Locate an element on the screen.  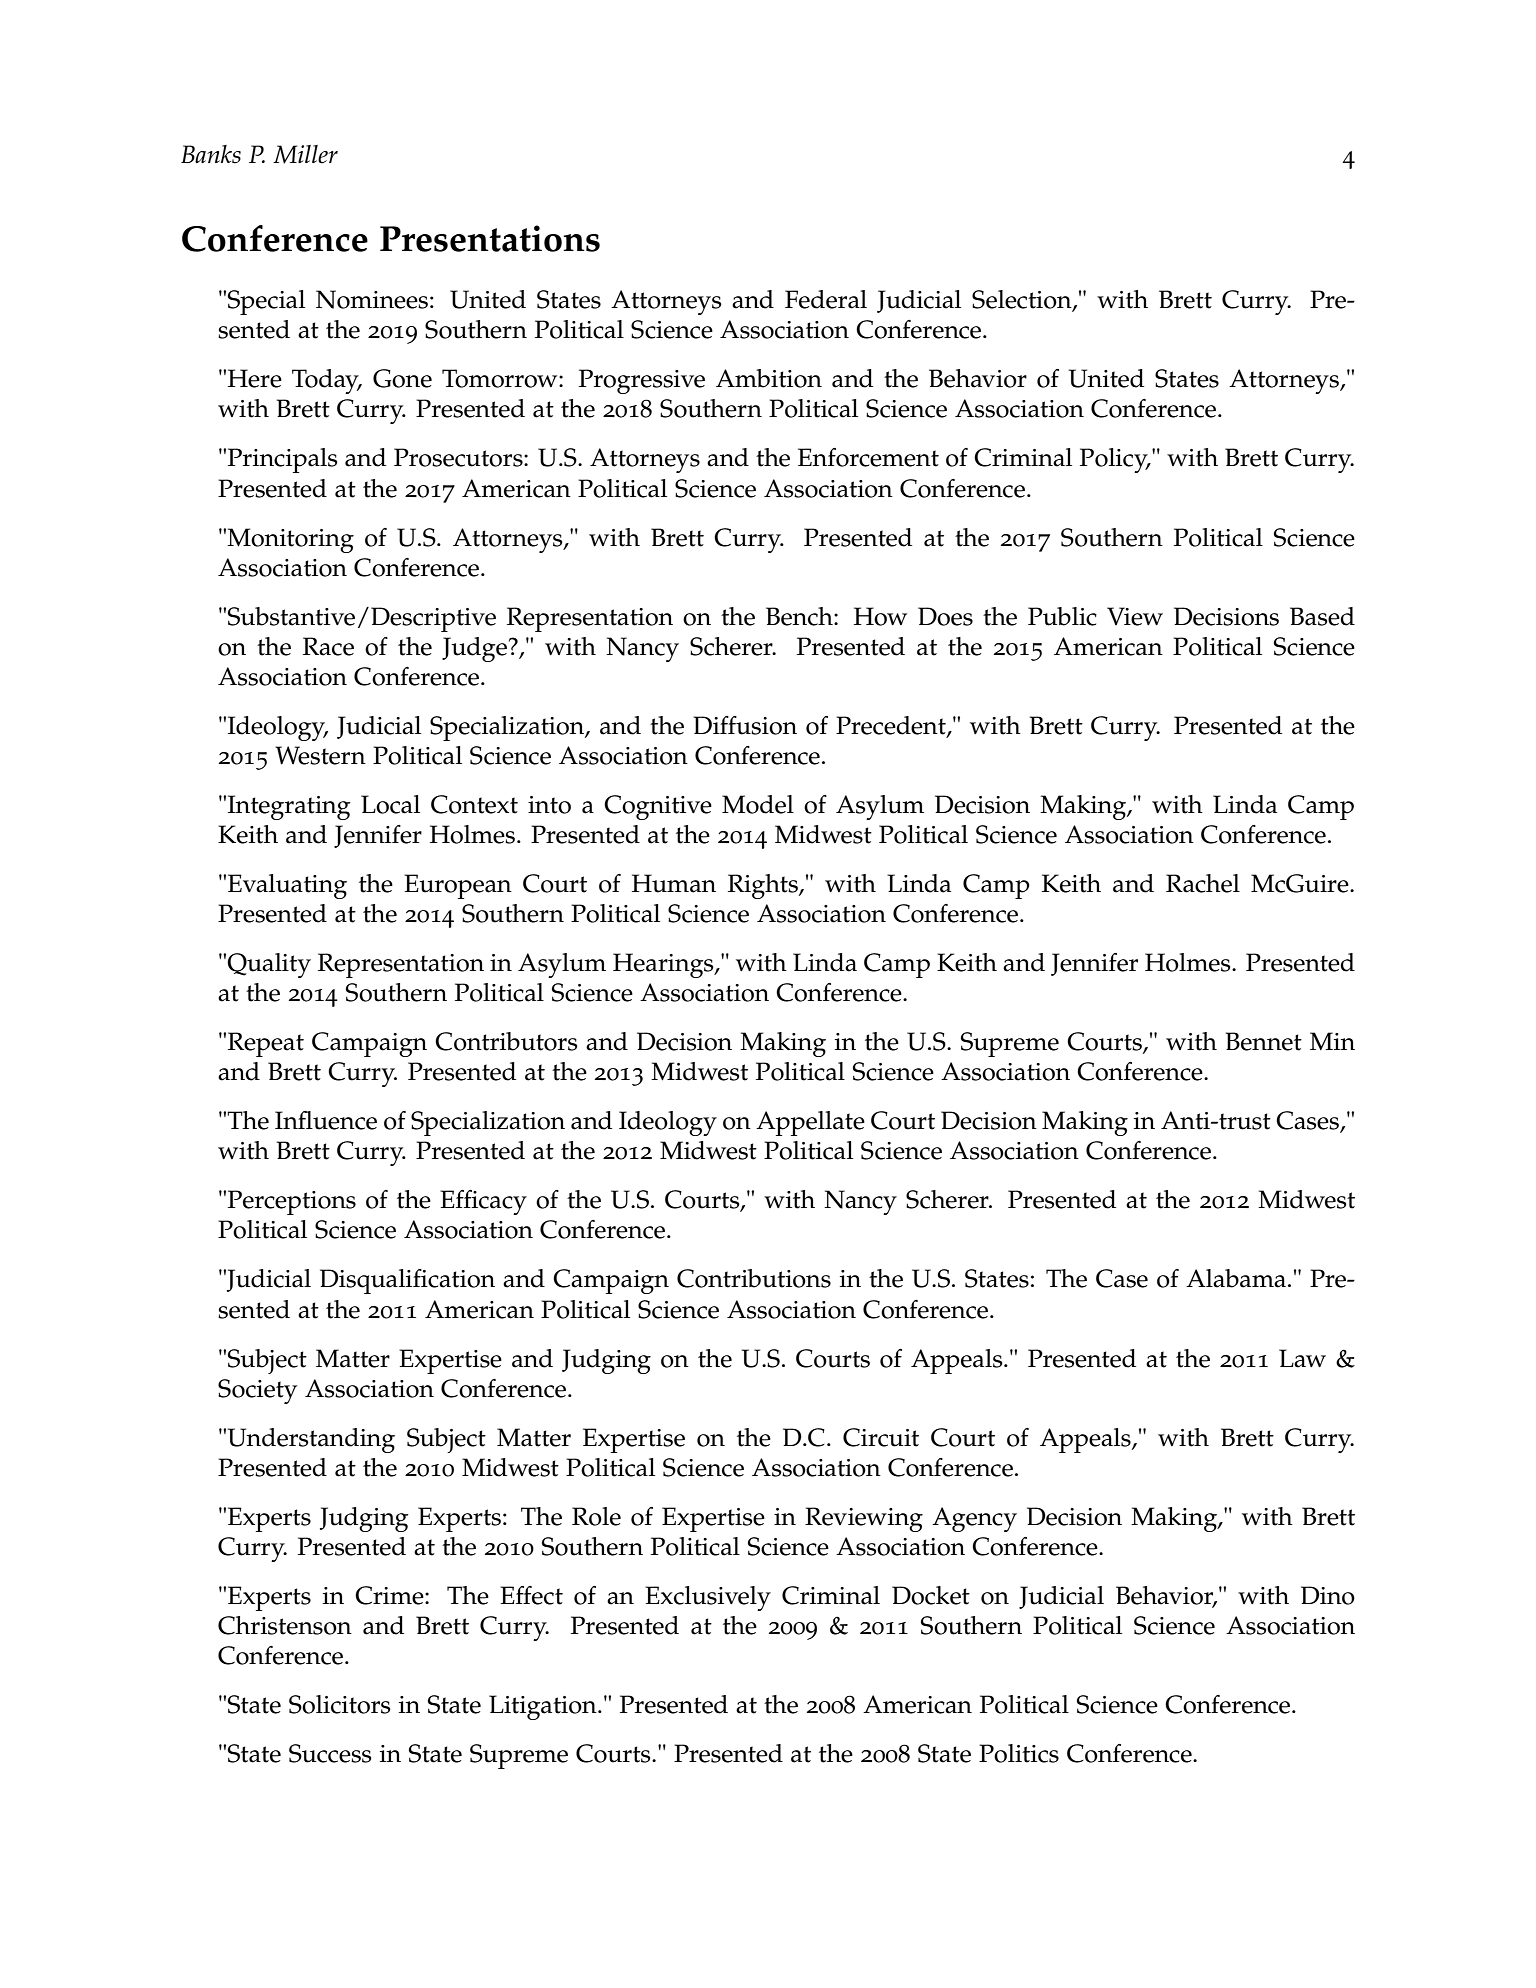
Exclusively is located at coordinates (708, 1598).
